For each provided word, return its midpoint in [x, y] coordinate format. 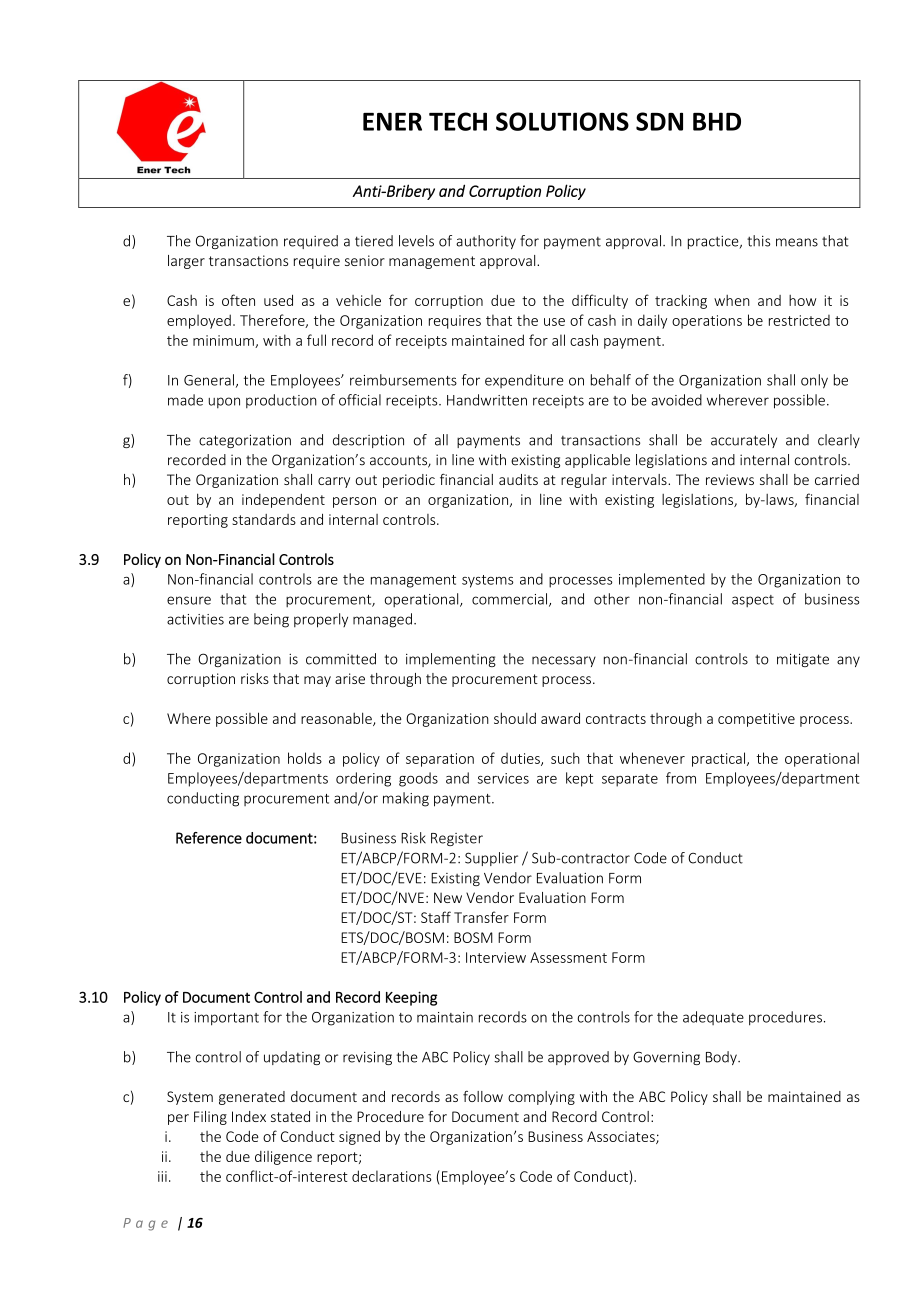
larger [186, 262]
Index [249, 1116]
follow [483, 1096]
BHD [717, 121]
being [271, 620]
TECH [458, 121]
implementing [451, 660]
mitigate [803, 660]
